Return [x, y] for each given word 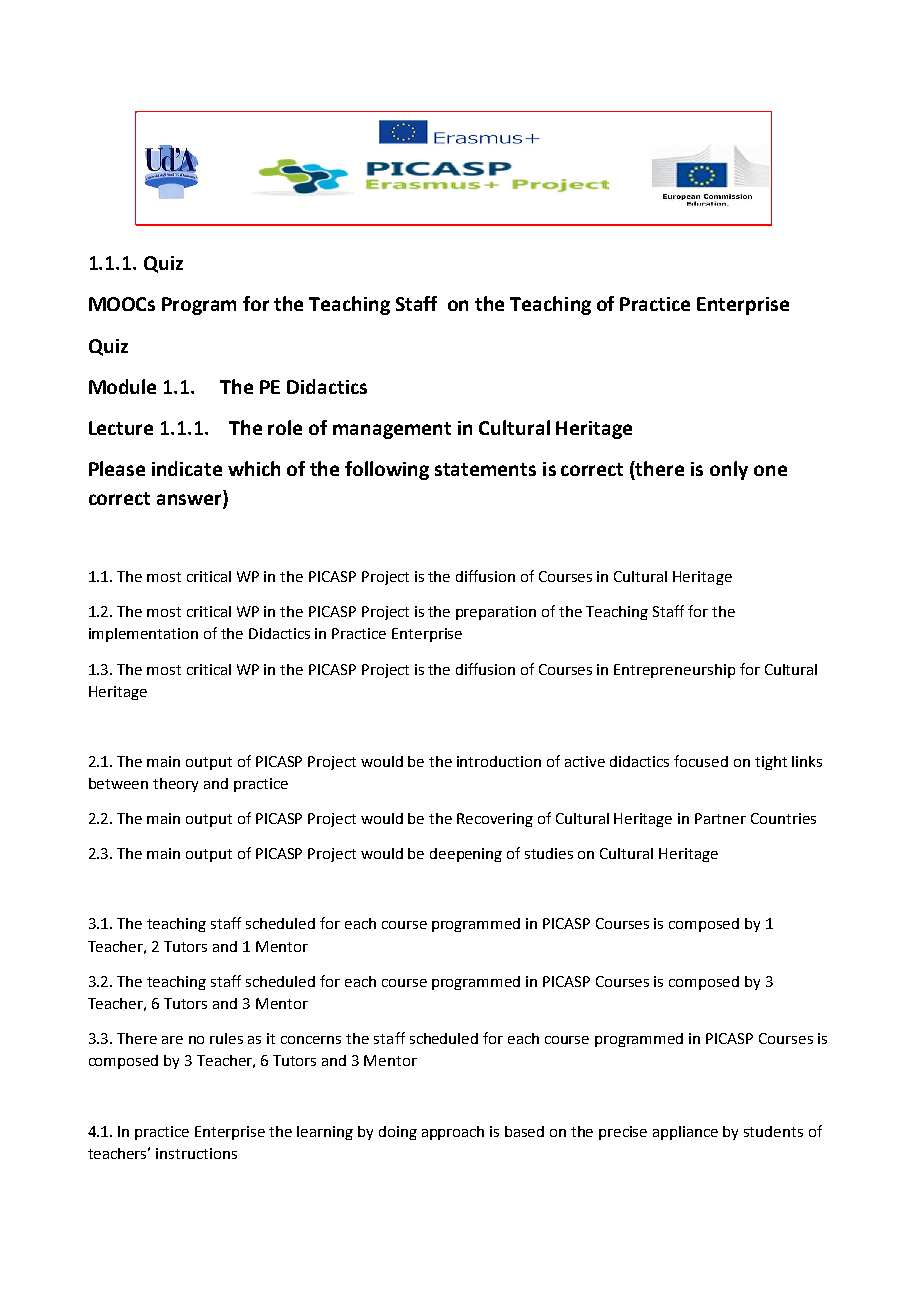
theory [175, 785]
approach [453, 1133]
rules [226, 1038]
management [392, 430]
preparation [496, 613]
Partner [720, 818]
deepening [466, 855]
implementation [143, 635]
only [729, 470]
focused [701, 761]
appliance [685, 1133]
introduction [499, 761]
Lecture [121, 428]
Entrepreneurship [674, 671]
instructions [196, 1153]
